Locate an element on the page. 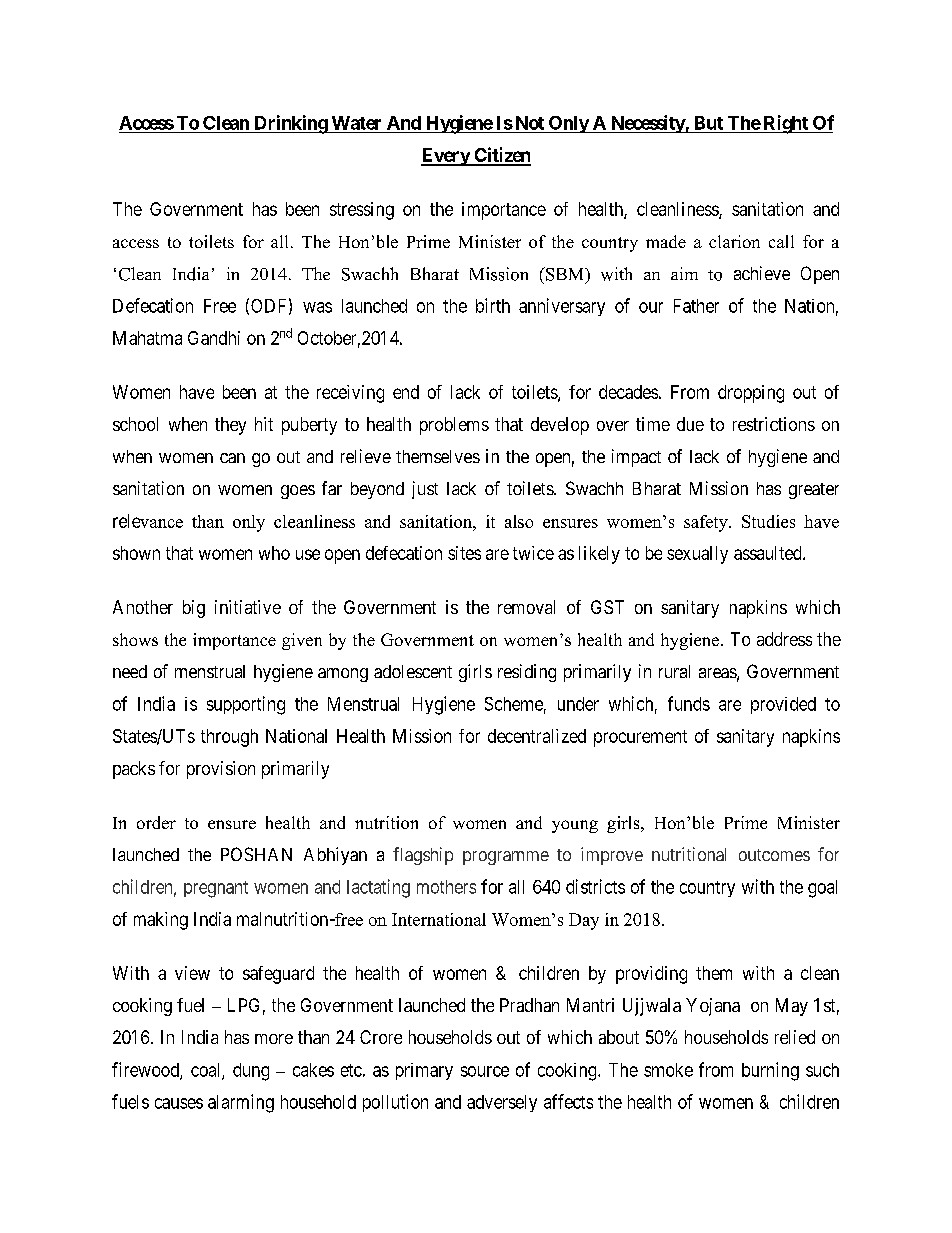 The image size is (952, 1233). removal is located at coordinates (526, 607).
